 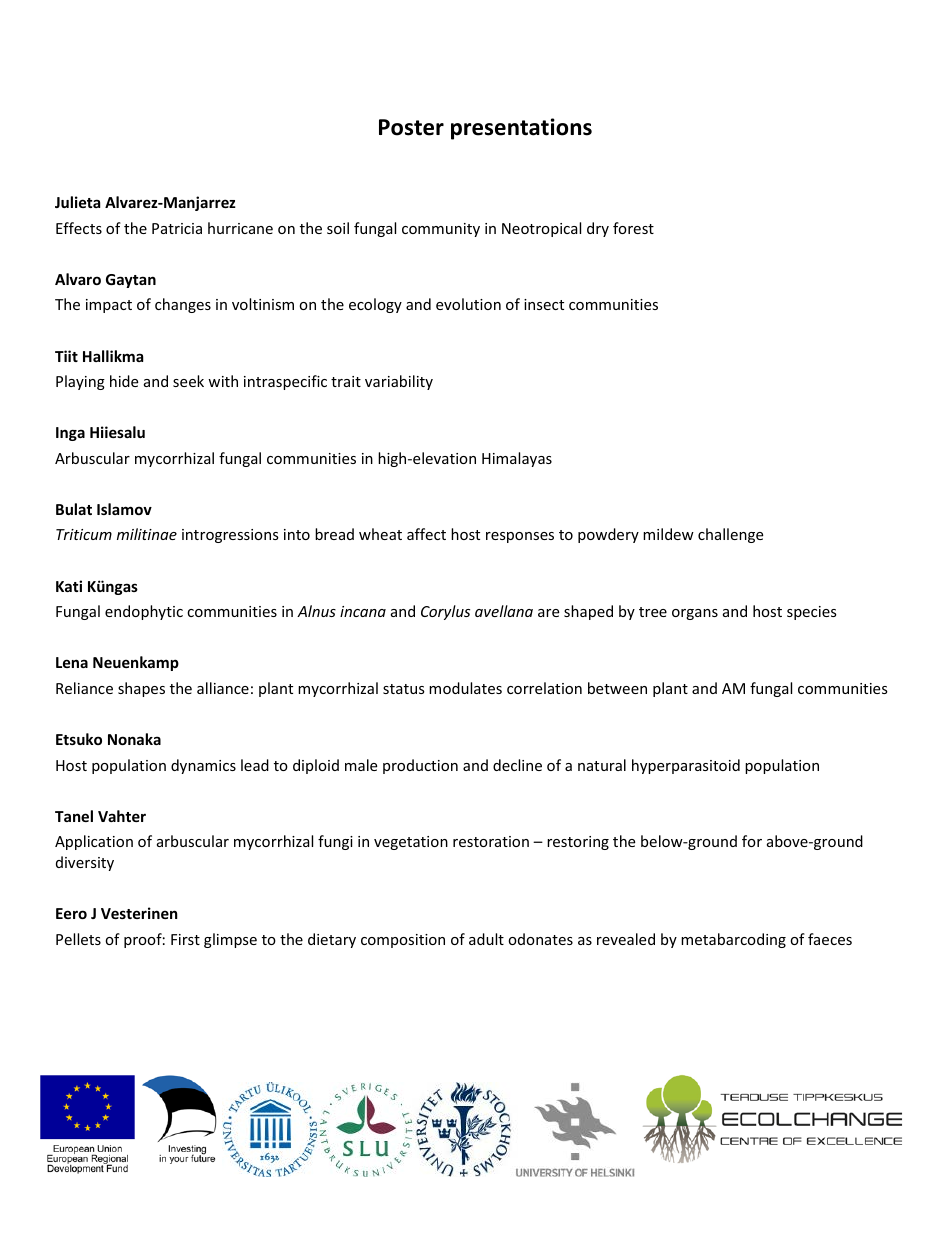 What do you see at coordinates (730, 535) in the screenshot?
I see `challenge` at bounding box center [730, 535].
